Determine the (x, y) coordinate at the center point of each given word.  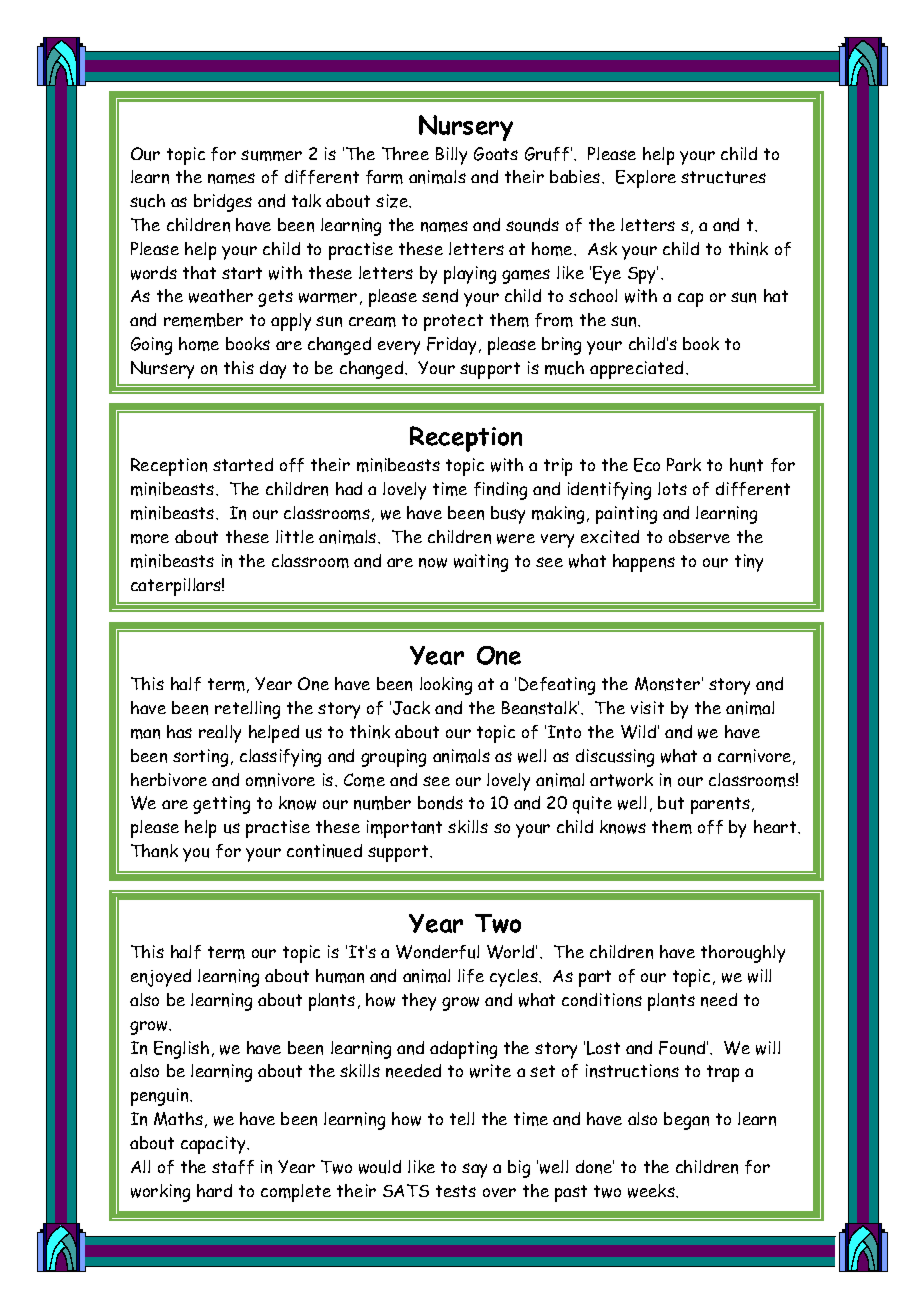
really (220, 734)
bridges (223, 203)
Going (151, 346)
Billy (451, 156)
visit (647, 707)
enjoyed (161, 978)
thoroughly (743, 954)
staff (233, 1167)
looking (446, 686)
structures (723, 177)
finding (500, 491)
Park (684, 464)
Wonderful (437, 952)
